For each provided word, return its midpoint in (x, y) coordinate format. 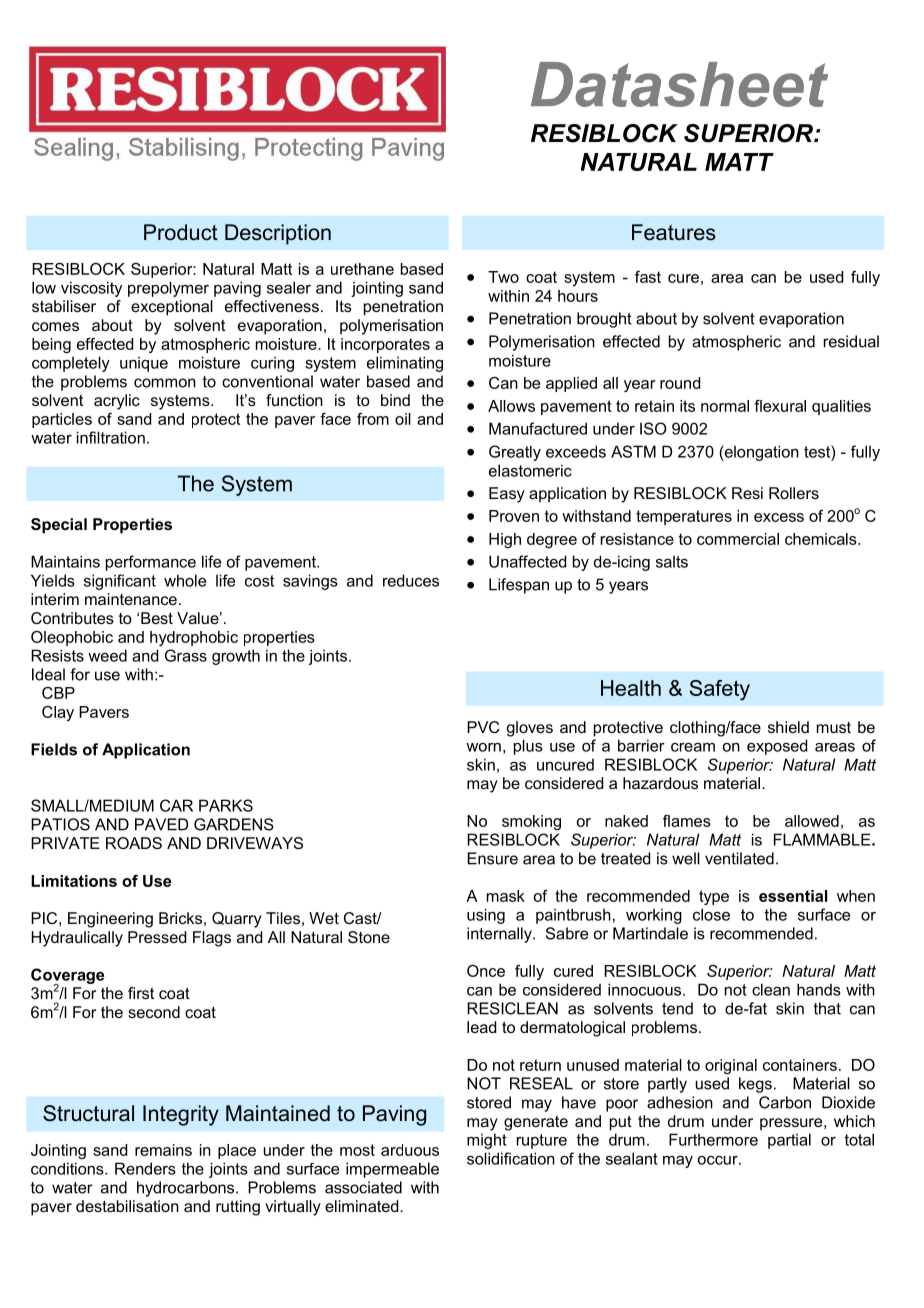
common (165, 383)
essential (793, 896)
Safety (720, 690)
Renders (145, 1168)
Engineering (110, 920)
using (486, 916)
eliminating (405, 364)
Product (181, 232)
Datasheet (679, 84)
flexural (780, 406)
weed (107, 655)
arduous (410, 1150)
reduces (411, 580)
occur (719, 1160)
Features (674, 232)
